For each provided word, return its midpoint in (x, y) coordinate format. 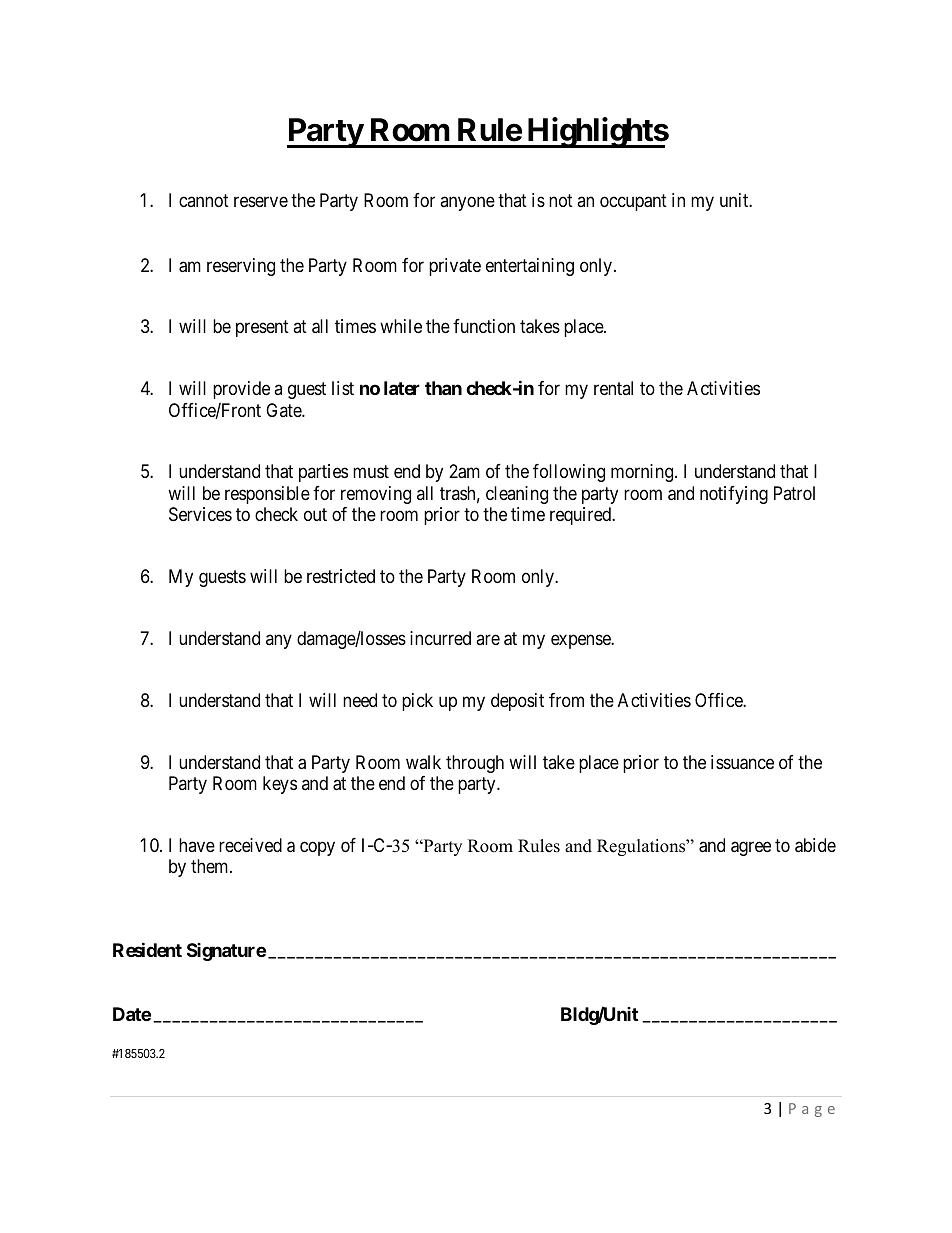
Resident (147, 949)
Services (200, 514)
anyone (467, 204)
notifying (734, 495)
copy (317, 848)
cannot (204, 200)
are (488, 639)
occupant (633, 202)
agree (751, 848)
